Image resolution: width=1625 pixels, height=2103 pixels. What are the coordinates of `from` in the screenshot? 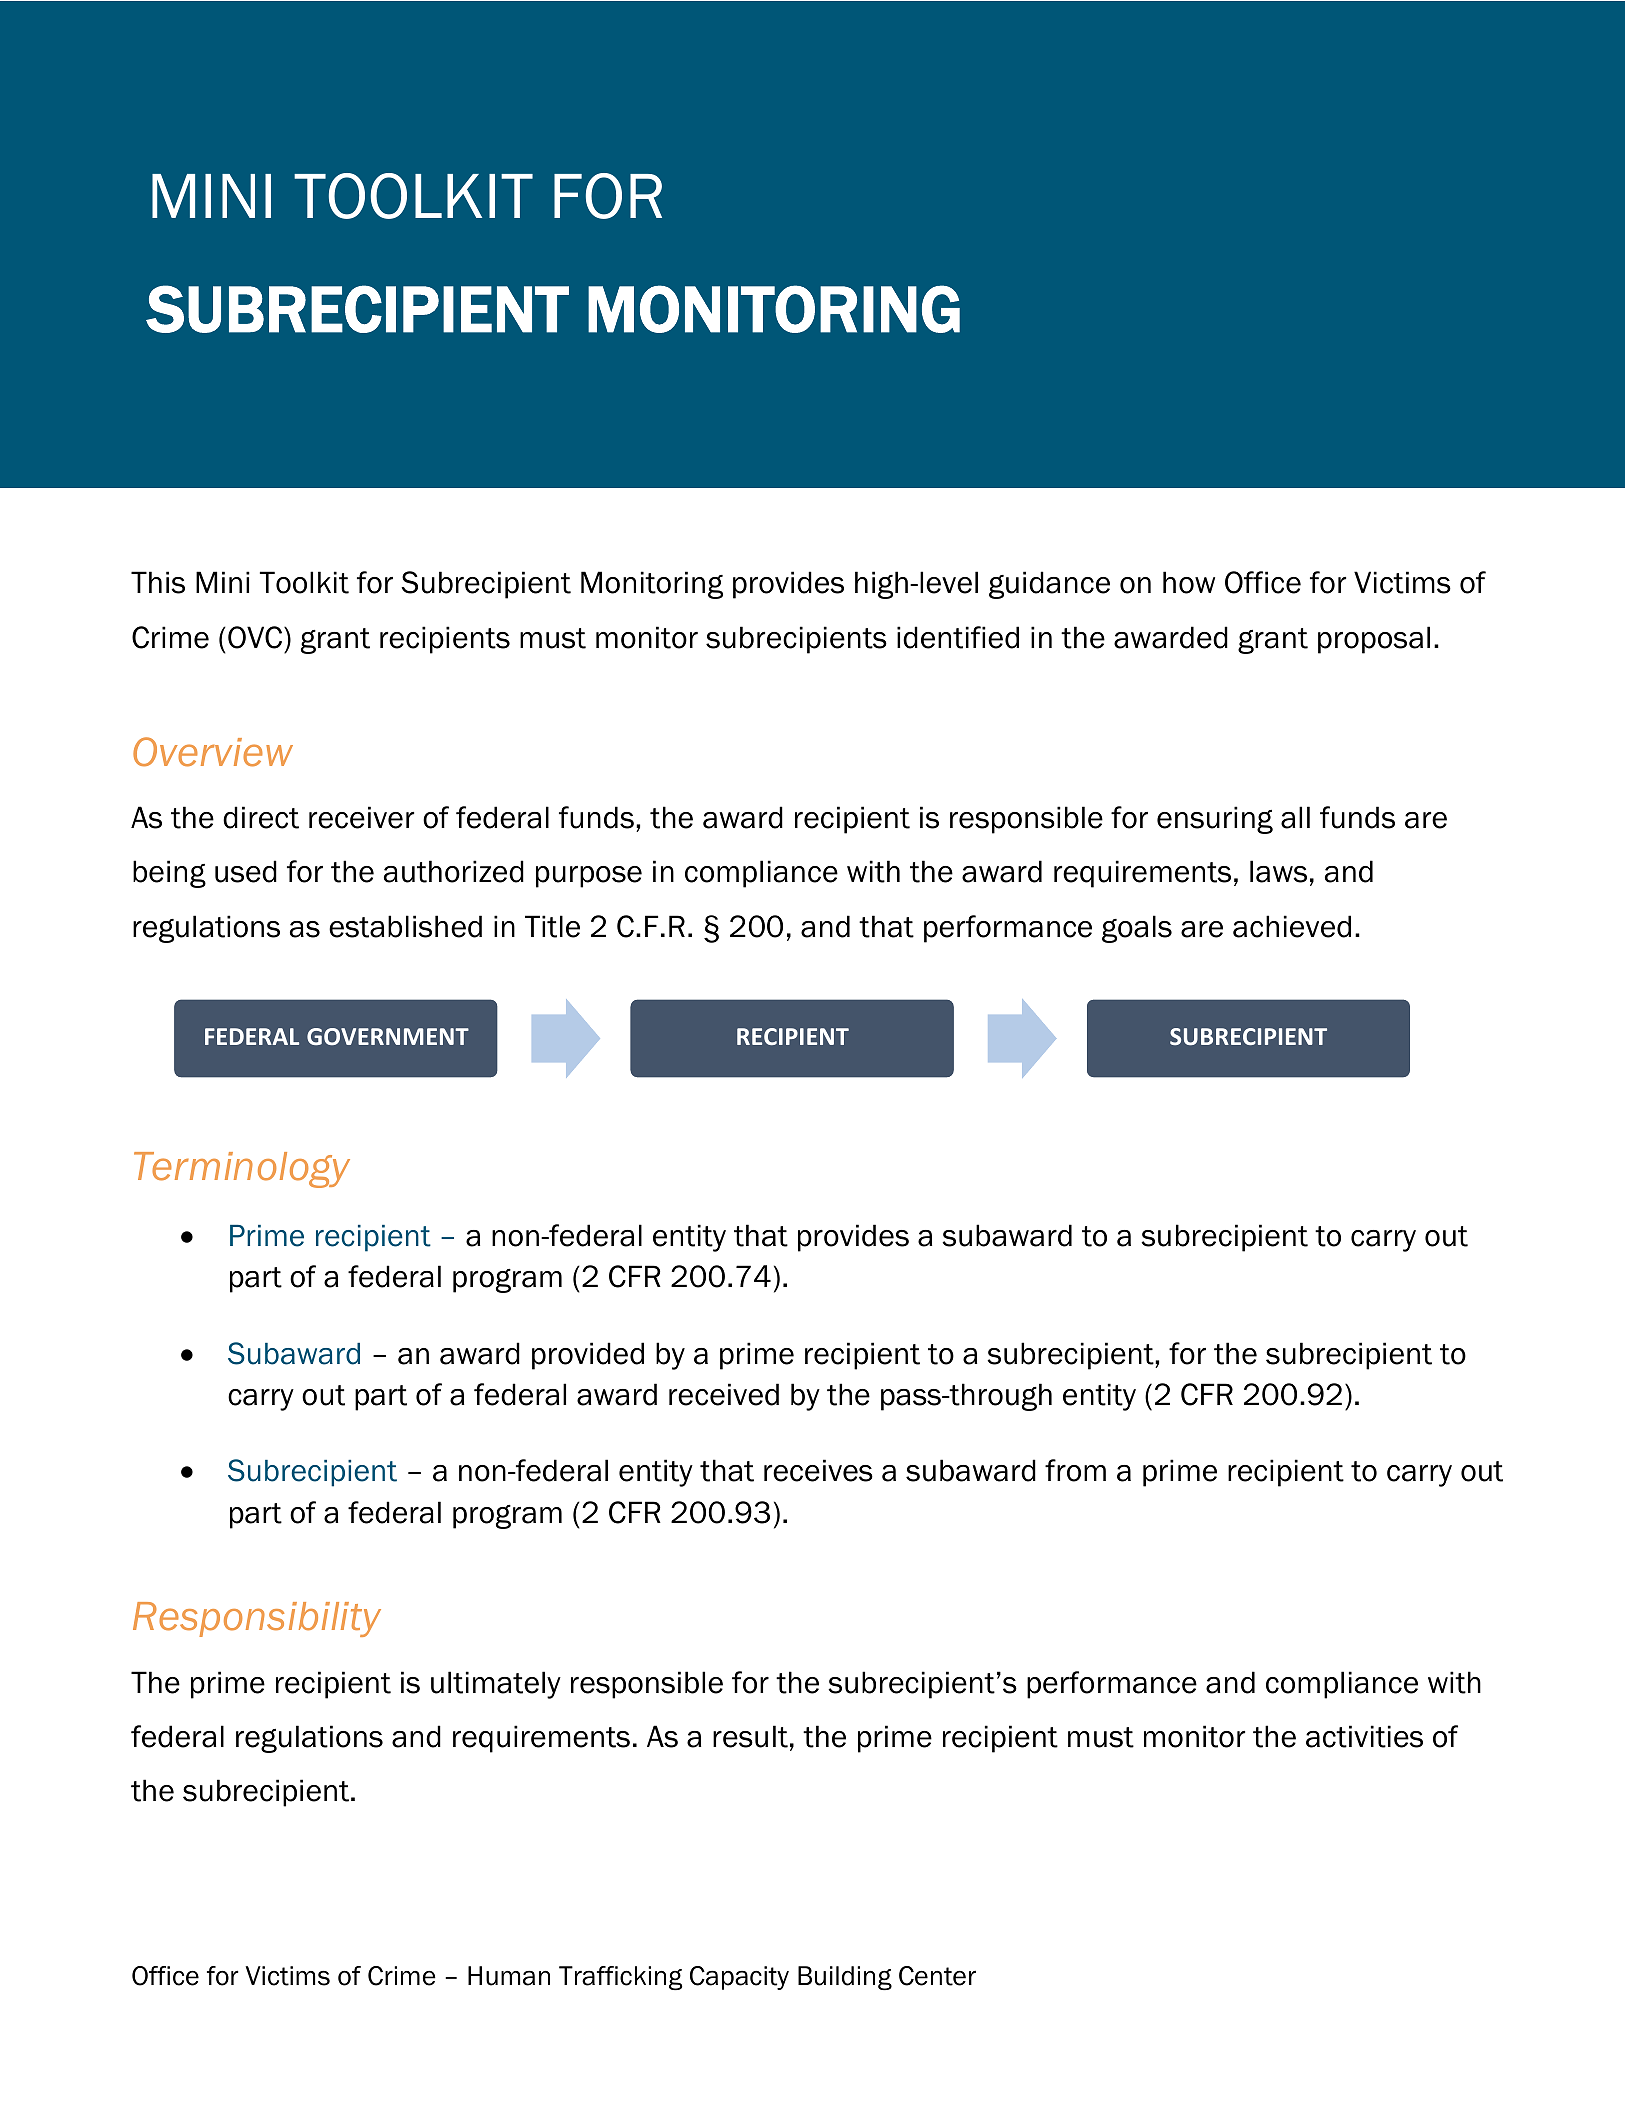 It's located at (1075, 1470).
